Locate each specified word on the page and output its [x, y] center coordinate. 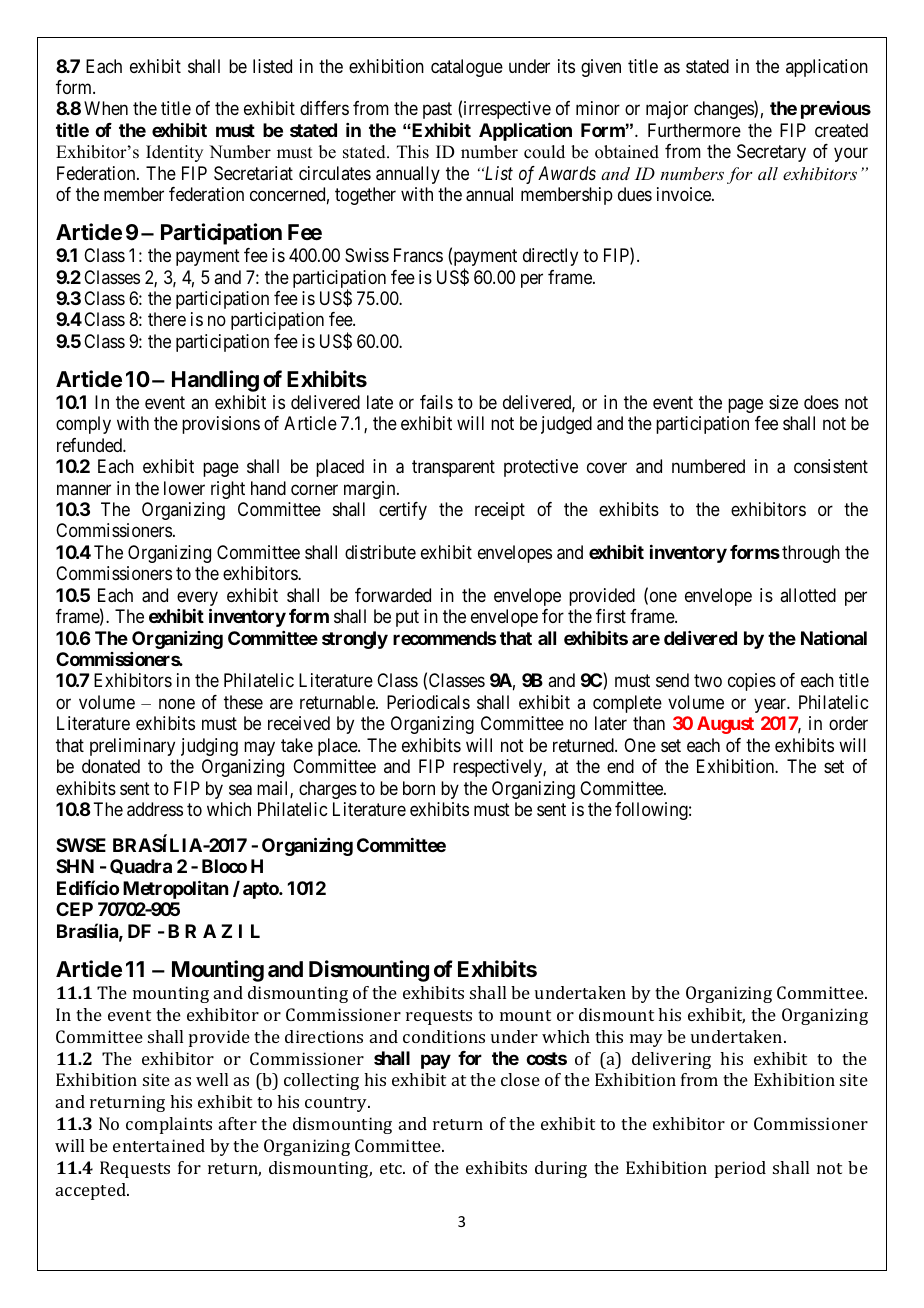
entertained [159, 1145]
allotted [808, 595]
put [407, 618]
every [197, 600]
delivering [671, 1060]
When [106, 108]
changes [724, 110]
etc [392, 1168]
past [437, 111]
